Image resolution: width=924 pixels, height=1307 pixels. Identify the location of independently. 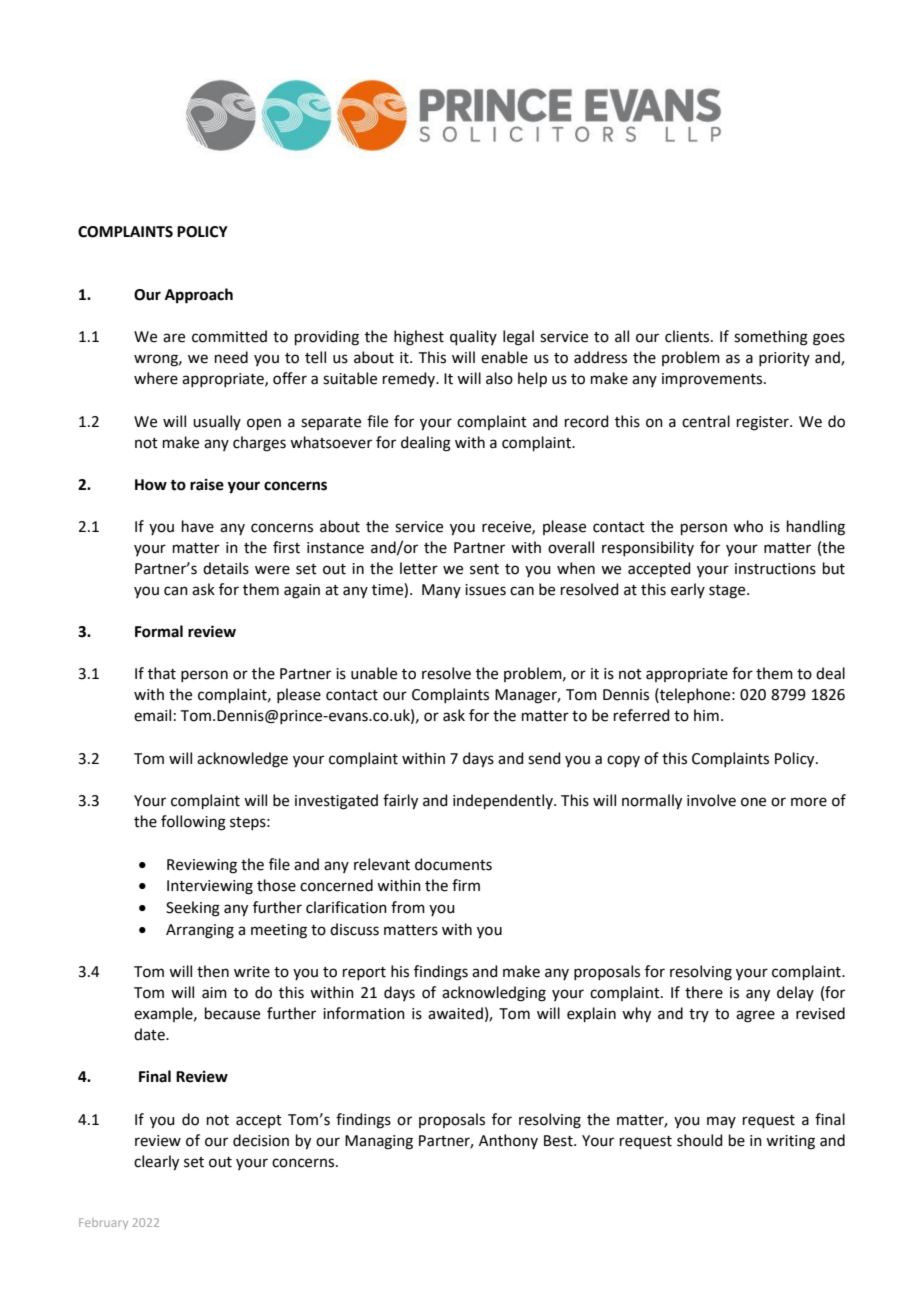
(504, 801).
